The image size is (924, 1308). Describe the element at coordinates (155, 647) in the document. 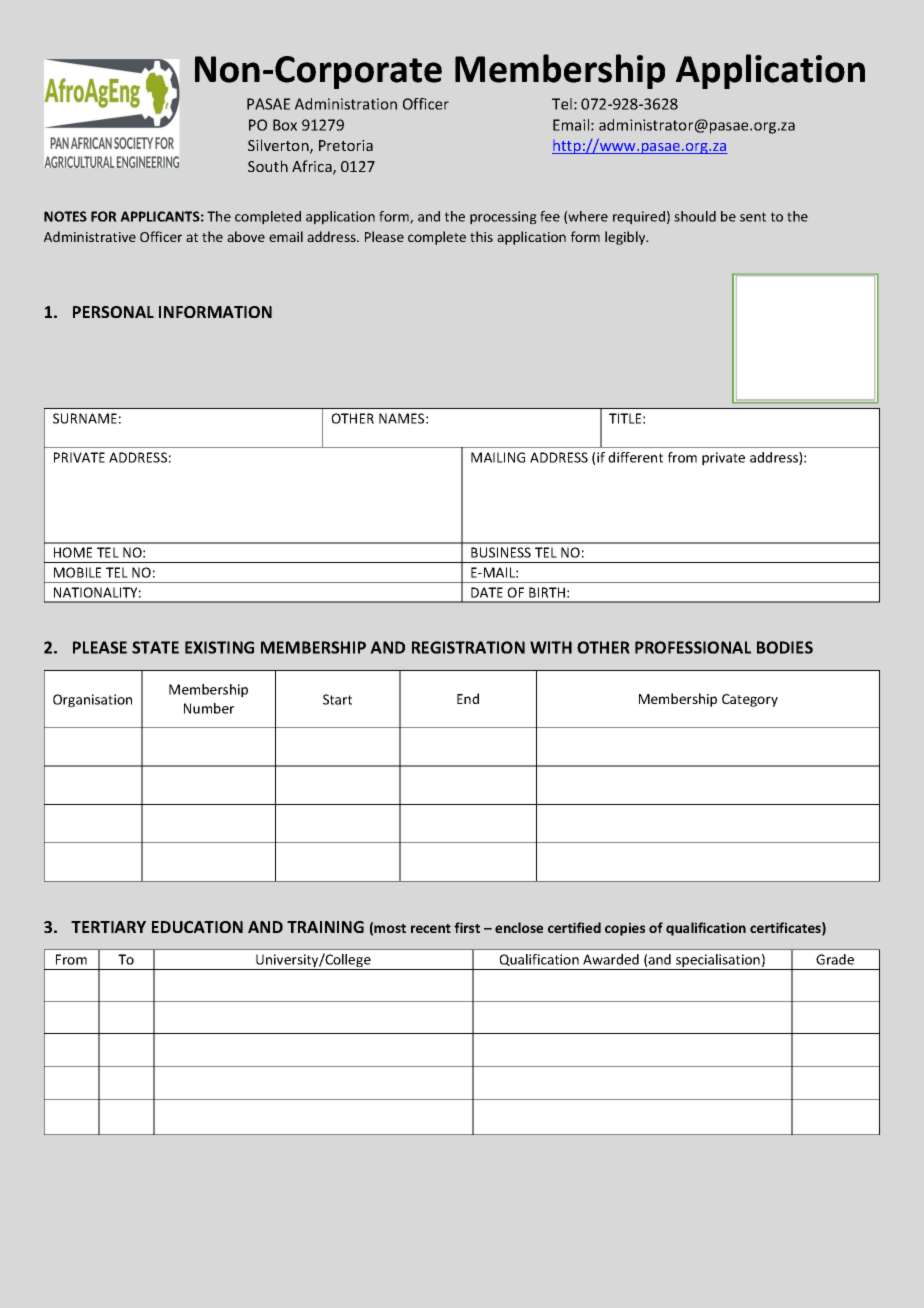

I see `STATE` at that location.
